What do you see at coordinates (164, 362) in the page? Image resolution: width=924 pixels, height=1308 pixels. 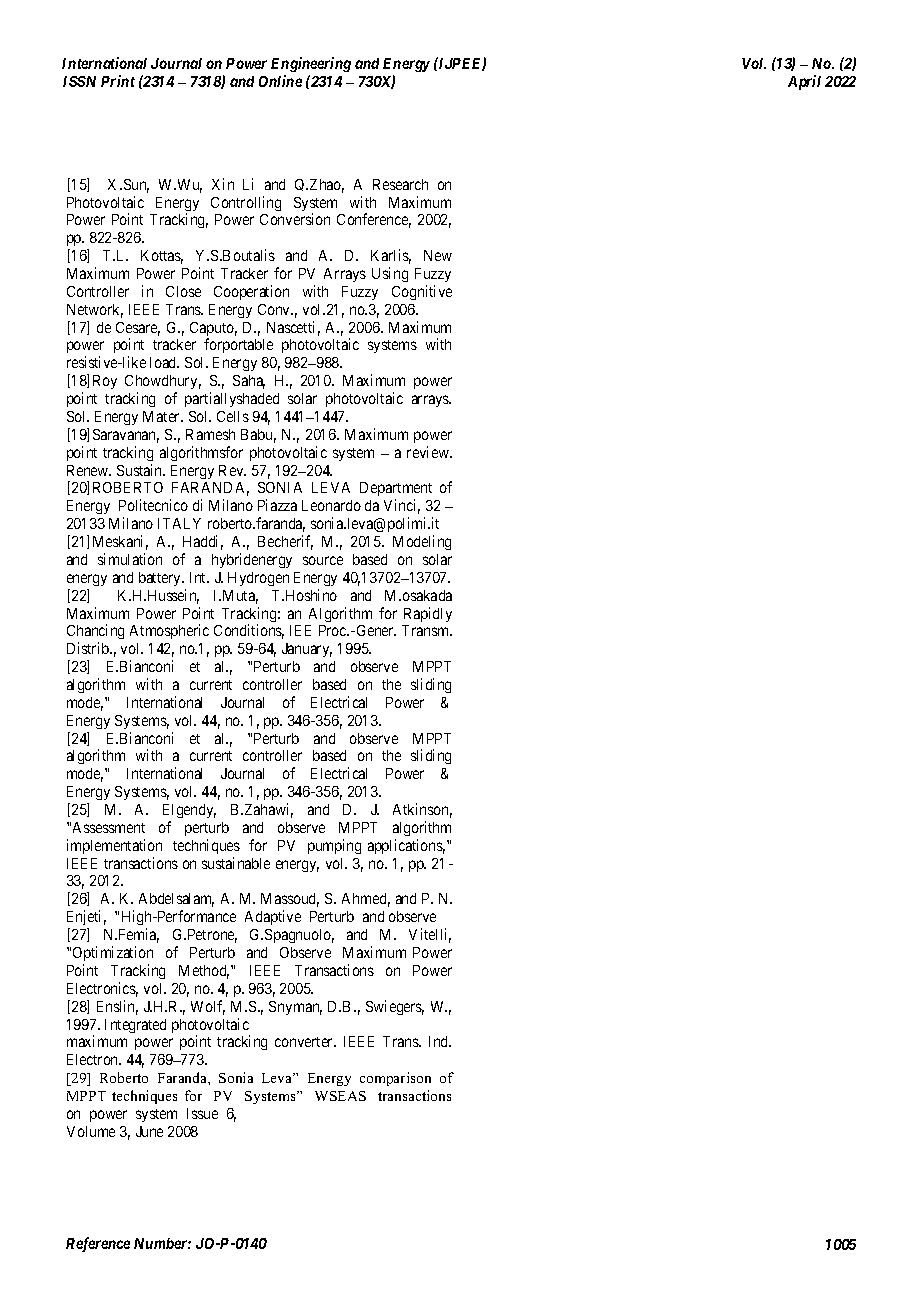 I see `load` at bounding box center [164, 362].
